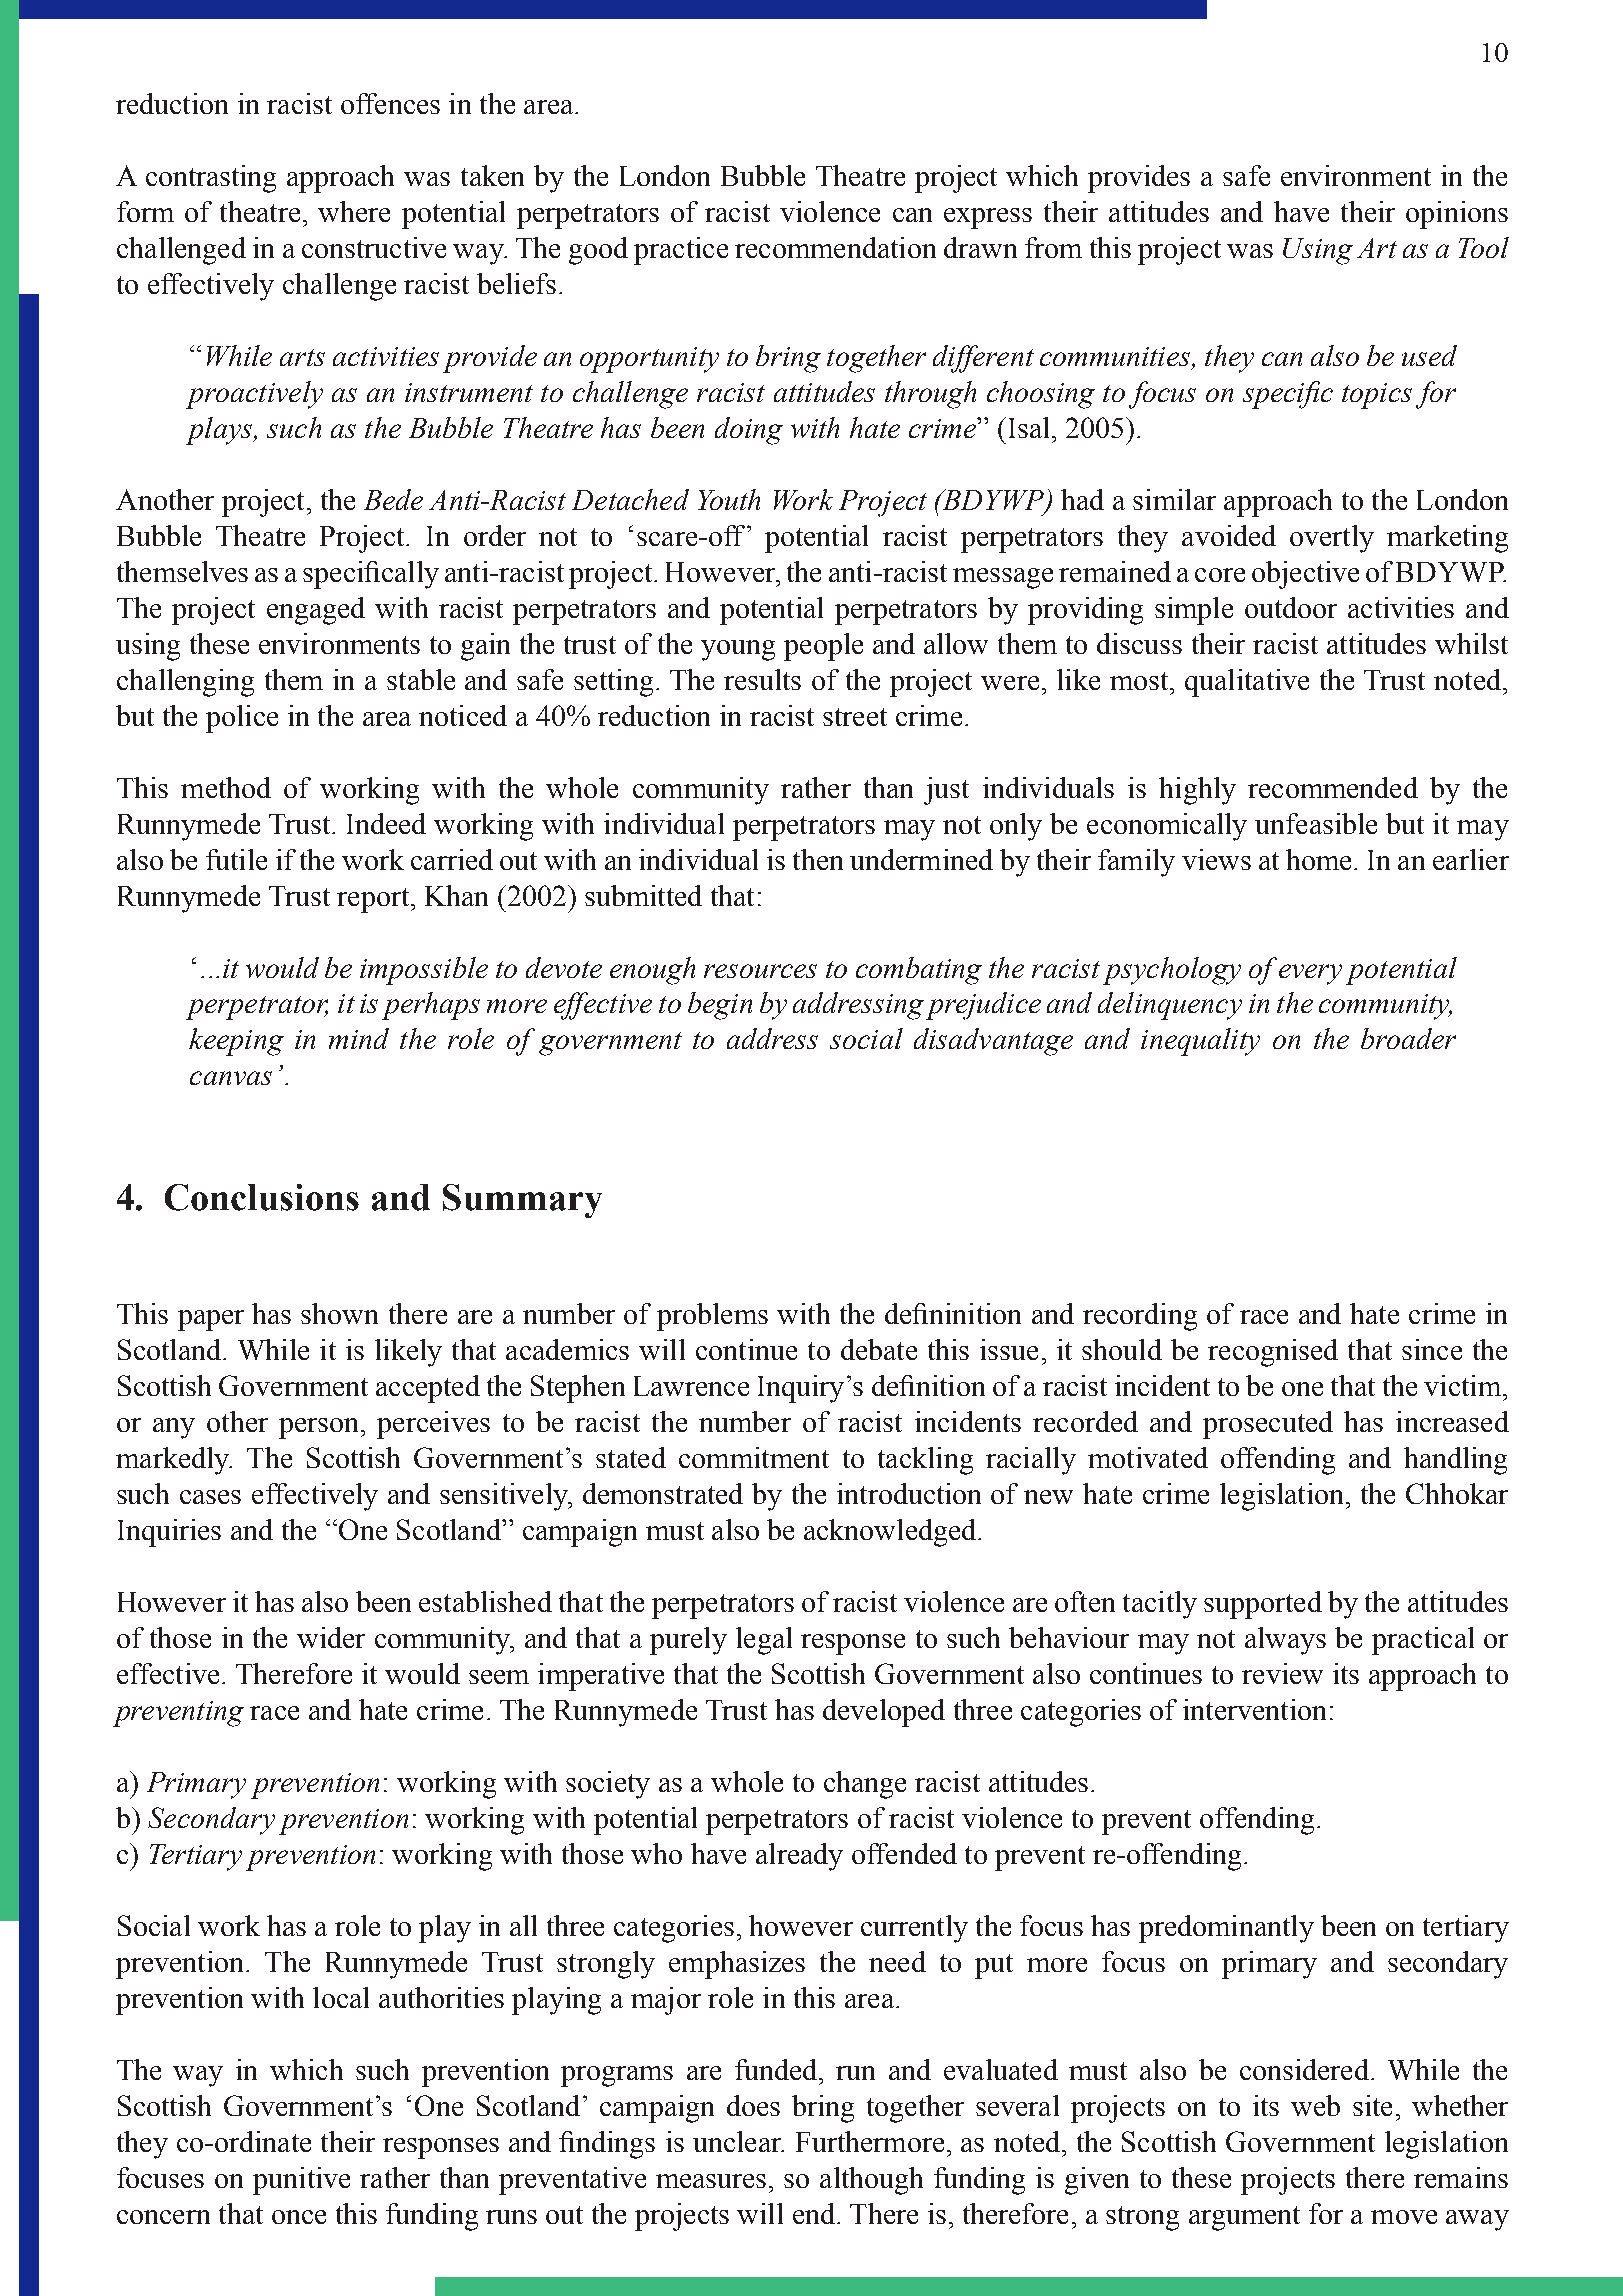 This document has width=1623, height=2296. Describe the element at coordinates (318, 1428) in the document. I see `person` at that location.
